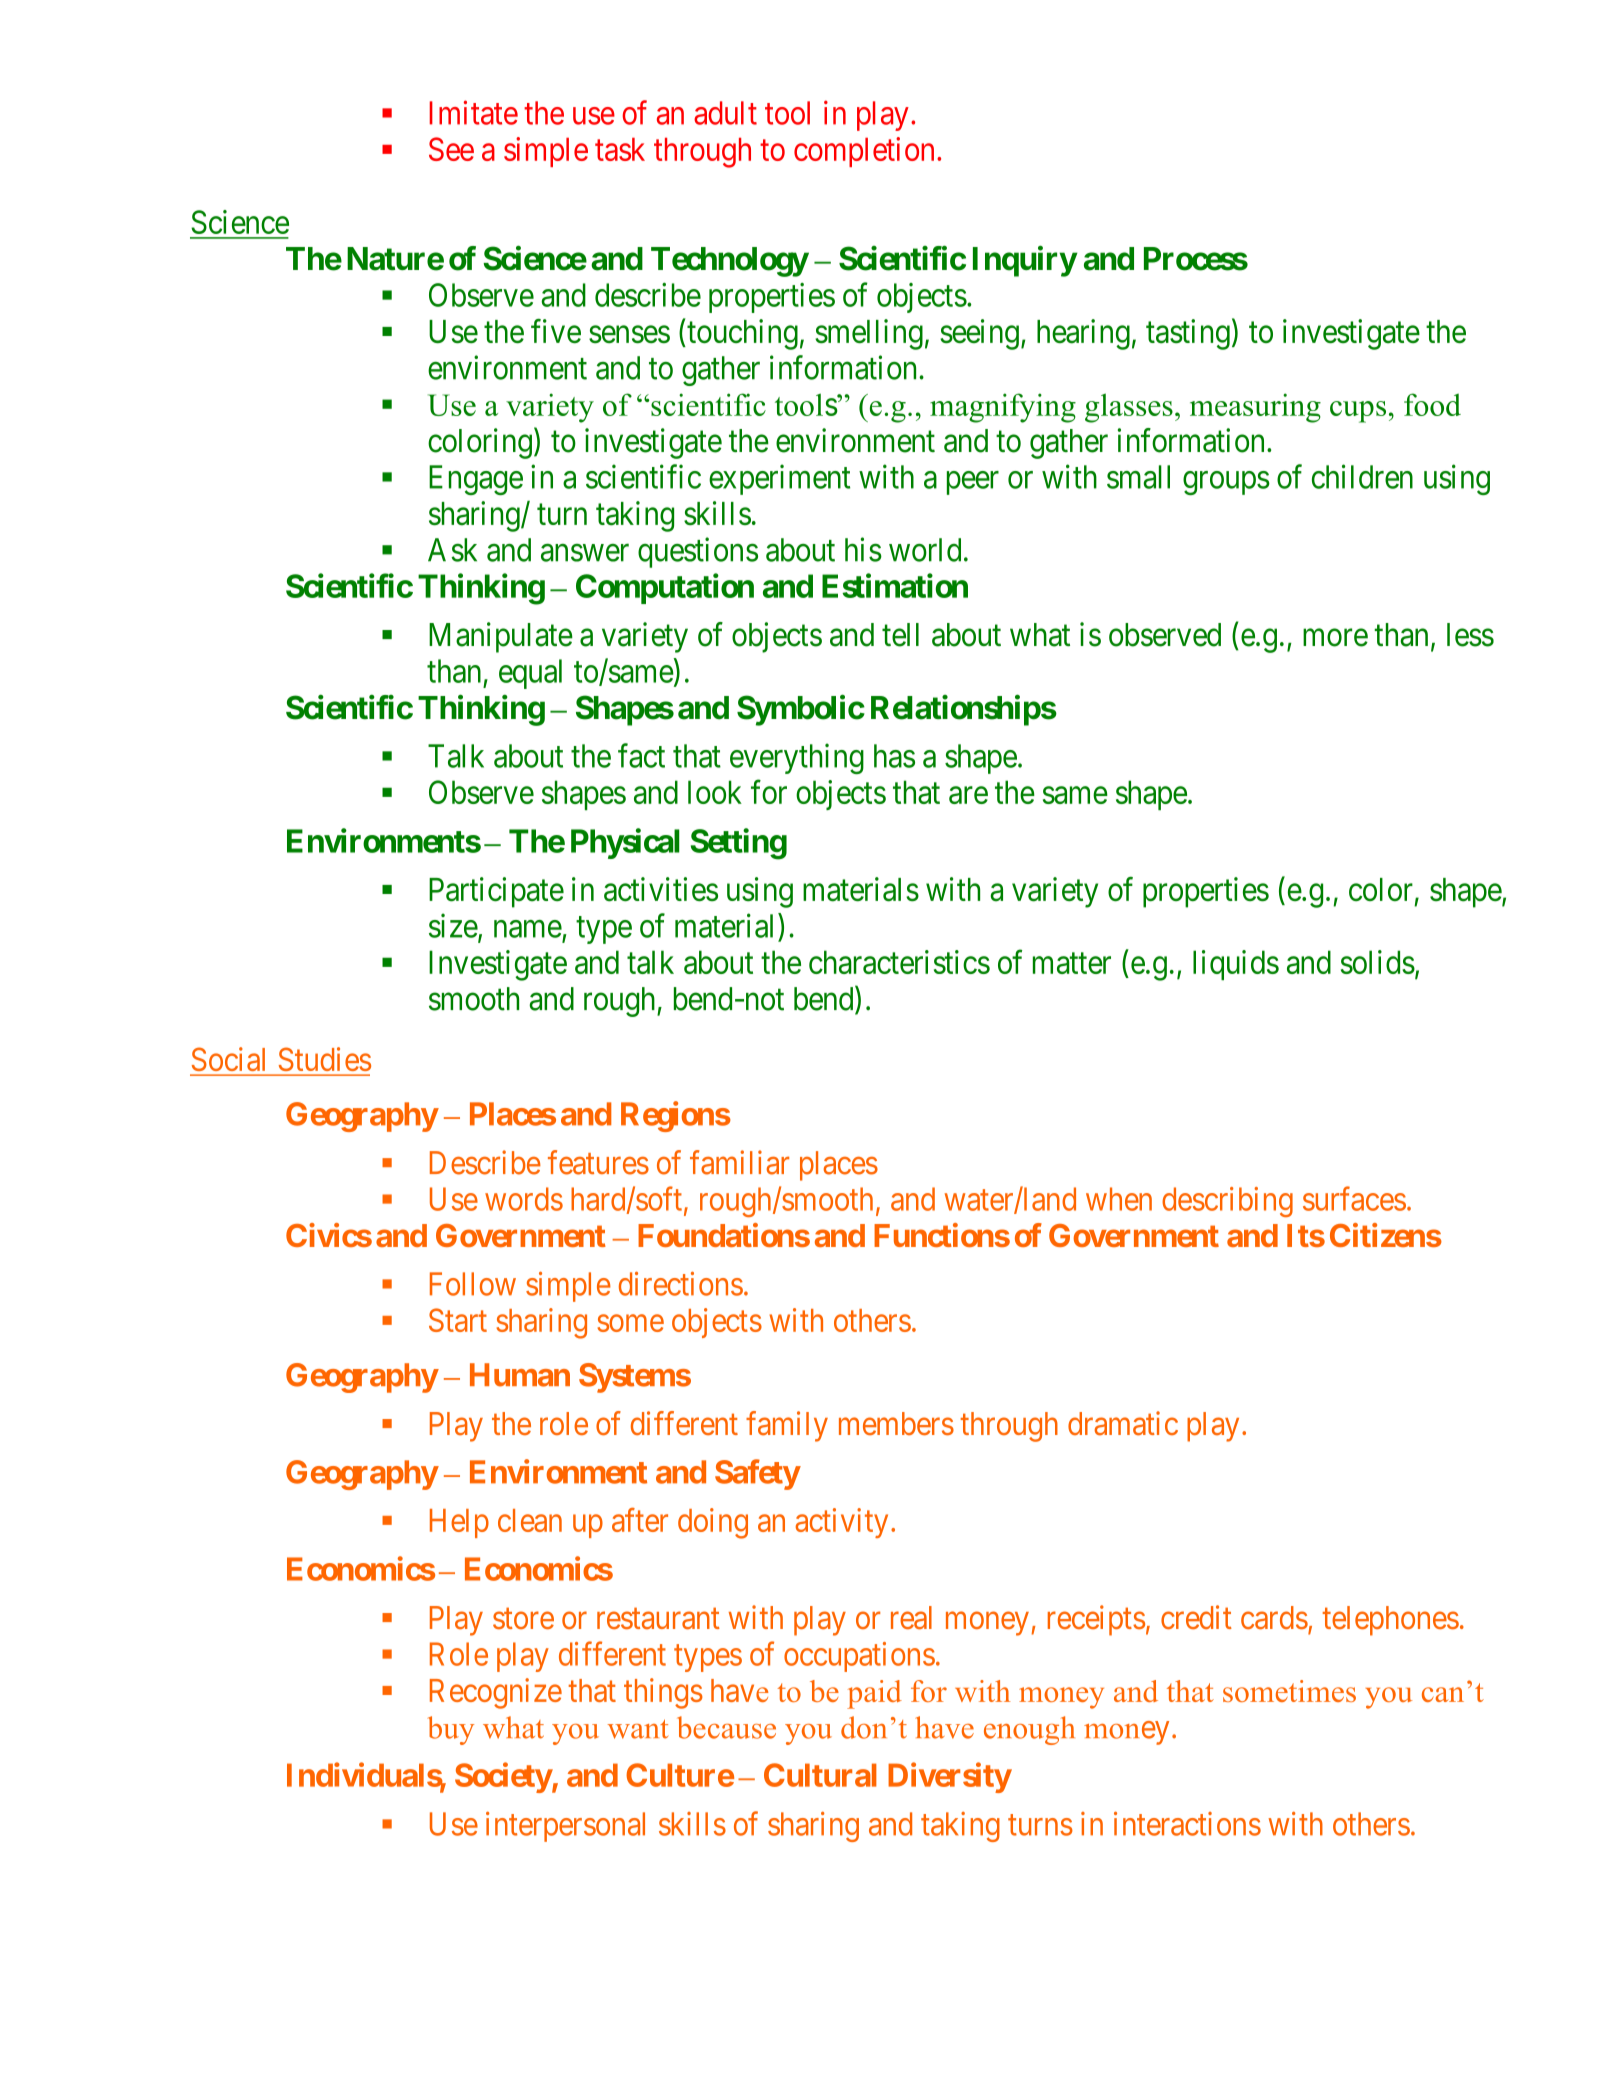  Describe the element at coordinates (1335, 638) in the screenshot. I see `more` at that location.
